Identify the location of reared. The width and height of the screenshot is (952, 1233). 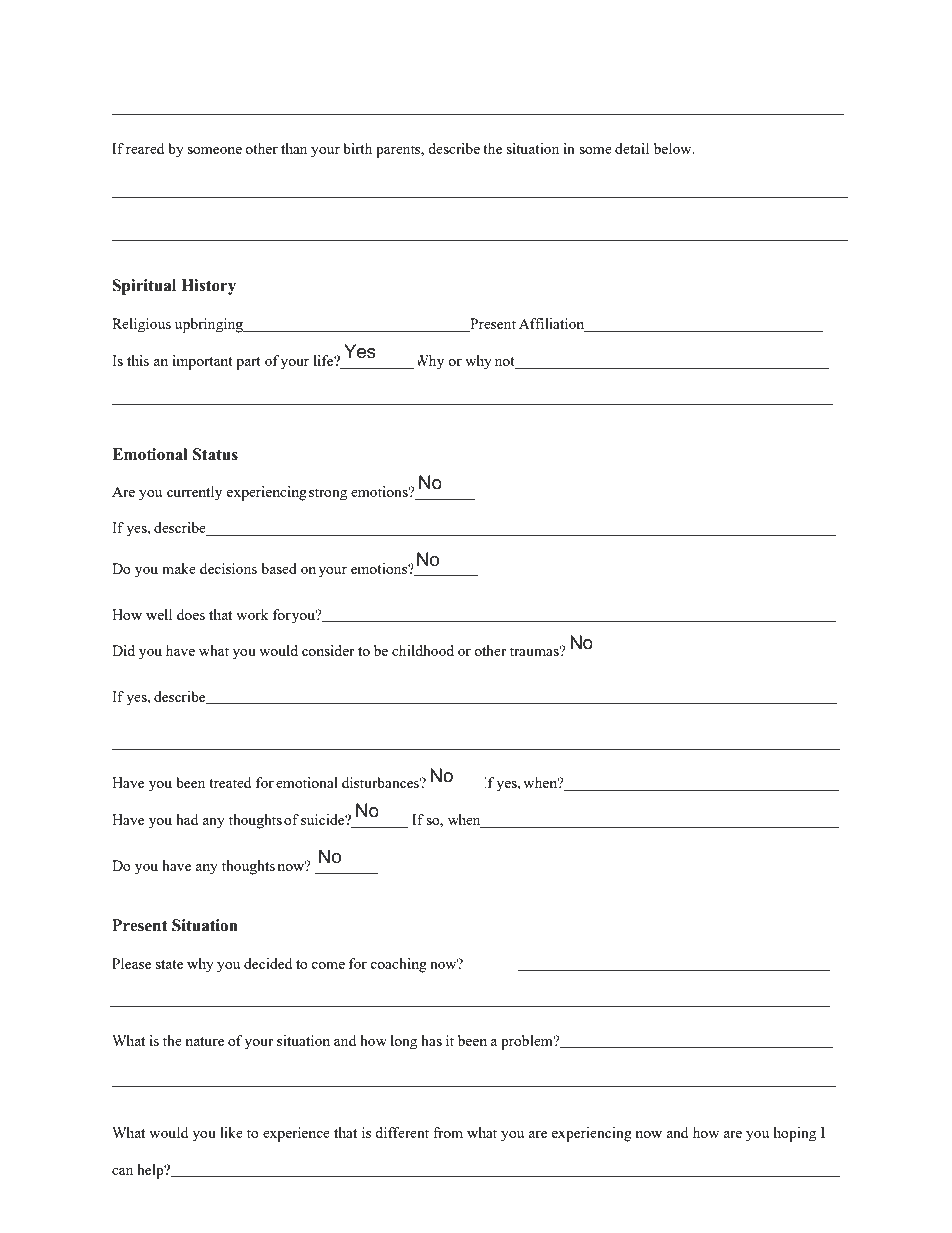
(145, 148).
